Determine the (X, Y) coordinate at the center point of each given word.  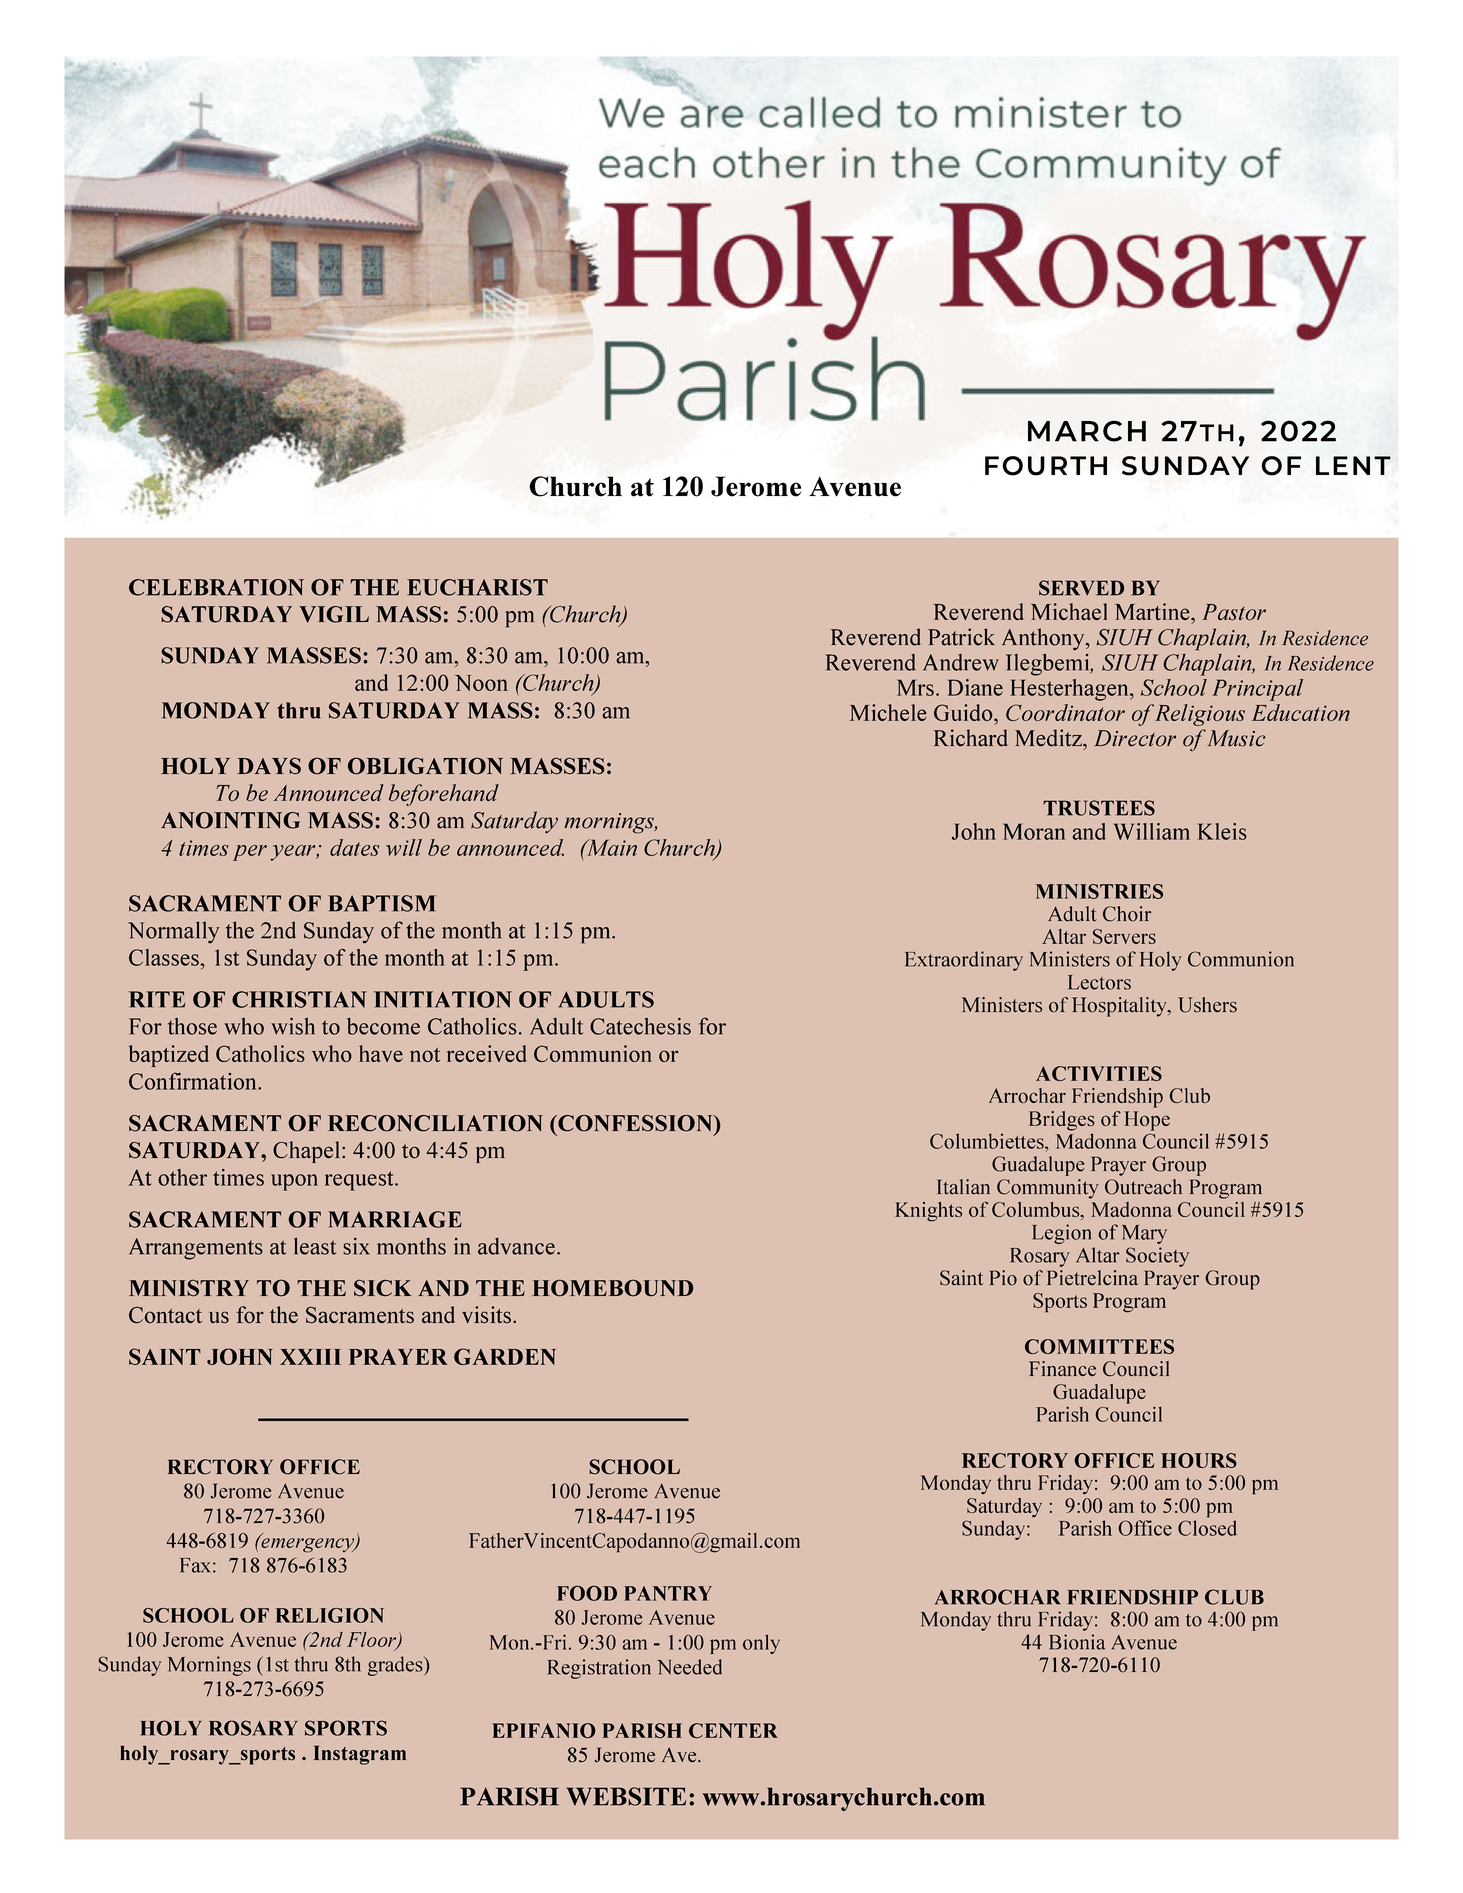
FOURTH (1046, 466)
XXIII (310, 1357)
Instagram (360, 1755)
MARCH (1087, 431)
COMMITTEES (1099, 1346)
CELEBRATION (216, 587)
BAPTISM (382, 903)
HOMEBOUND (613, 1288)
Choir (1127, 914)
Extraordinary (964, 961)
